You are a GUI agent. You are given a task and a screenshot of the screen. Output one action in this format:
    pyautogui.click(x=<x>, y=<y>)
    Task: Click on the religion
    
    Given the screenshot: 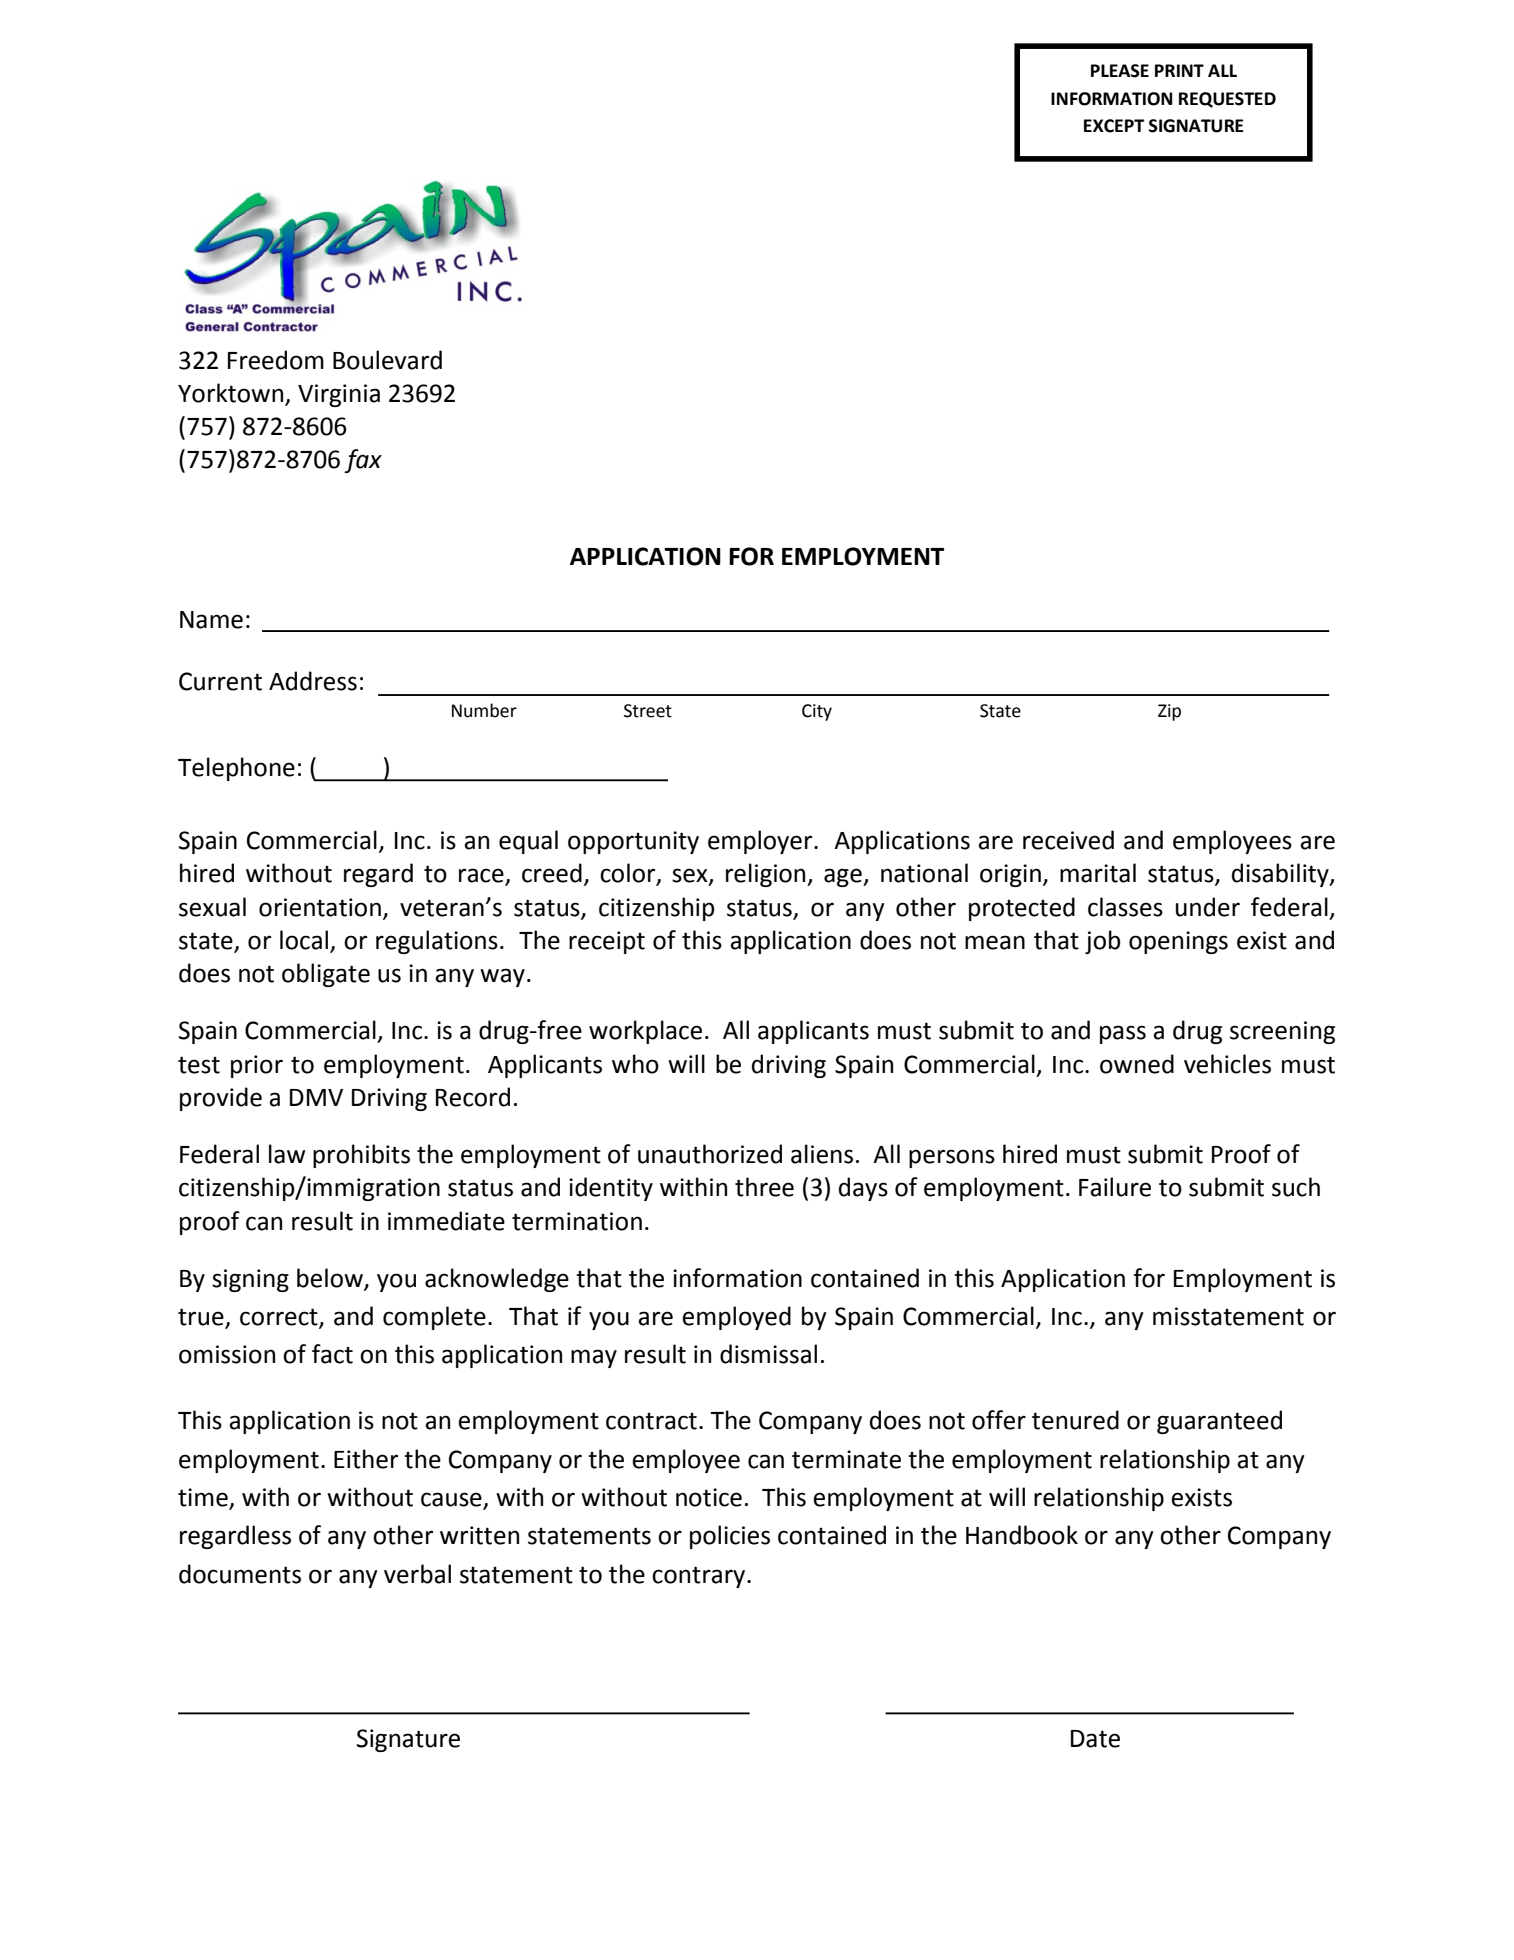 What is the action you would take?
    pyautogui.click(x=767, y=875)
